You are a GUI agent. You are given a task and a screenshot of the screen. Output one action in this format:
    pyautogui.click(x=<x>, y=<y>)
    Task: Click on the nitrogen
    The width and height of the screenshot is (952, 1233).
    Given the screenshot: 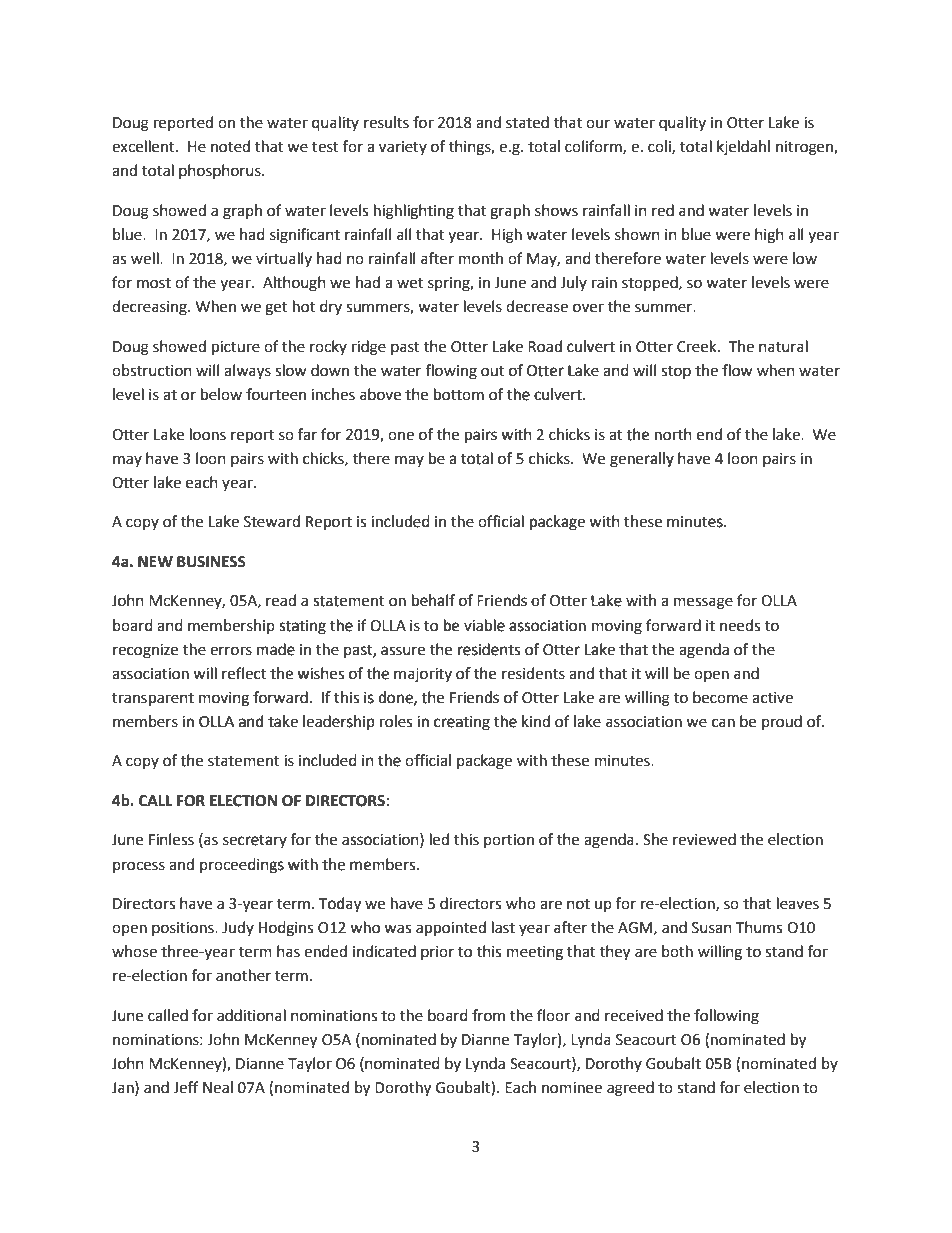 What is the action you would take?
    pyautogui.click(x=805, y=148)
